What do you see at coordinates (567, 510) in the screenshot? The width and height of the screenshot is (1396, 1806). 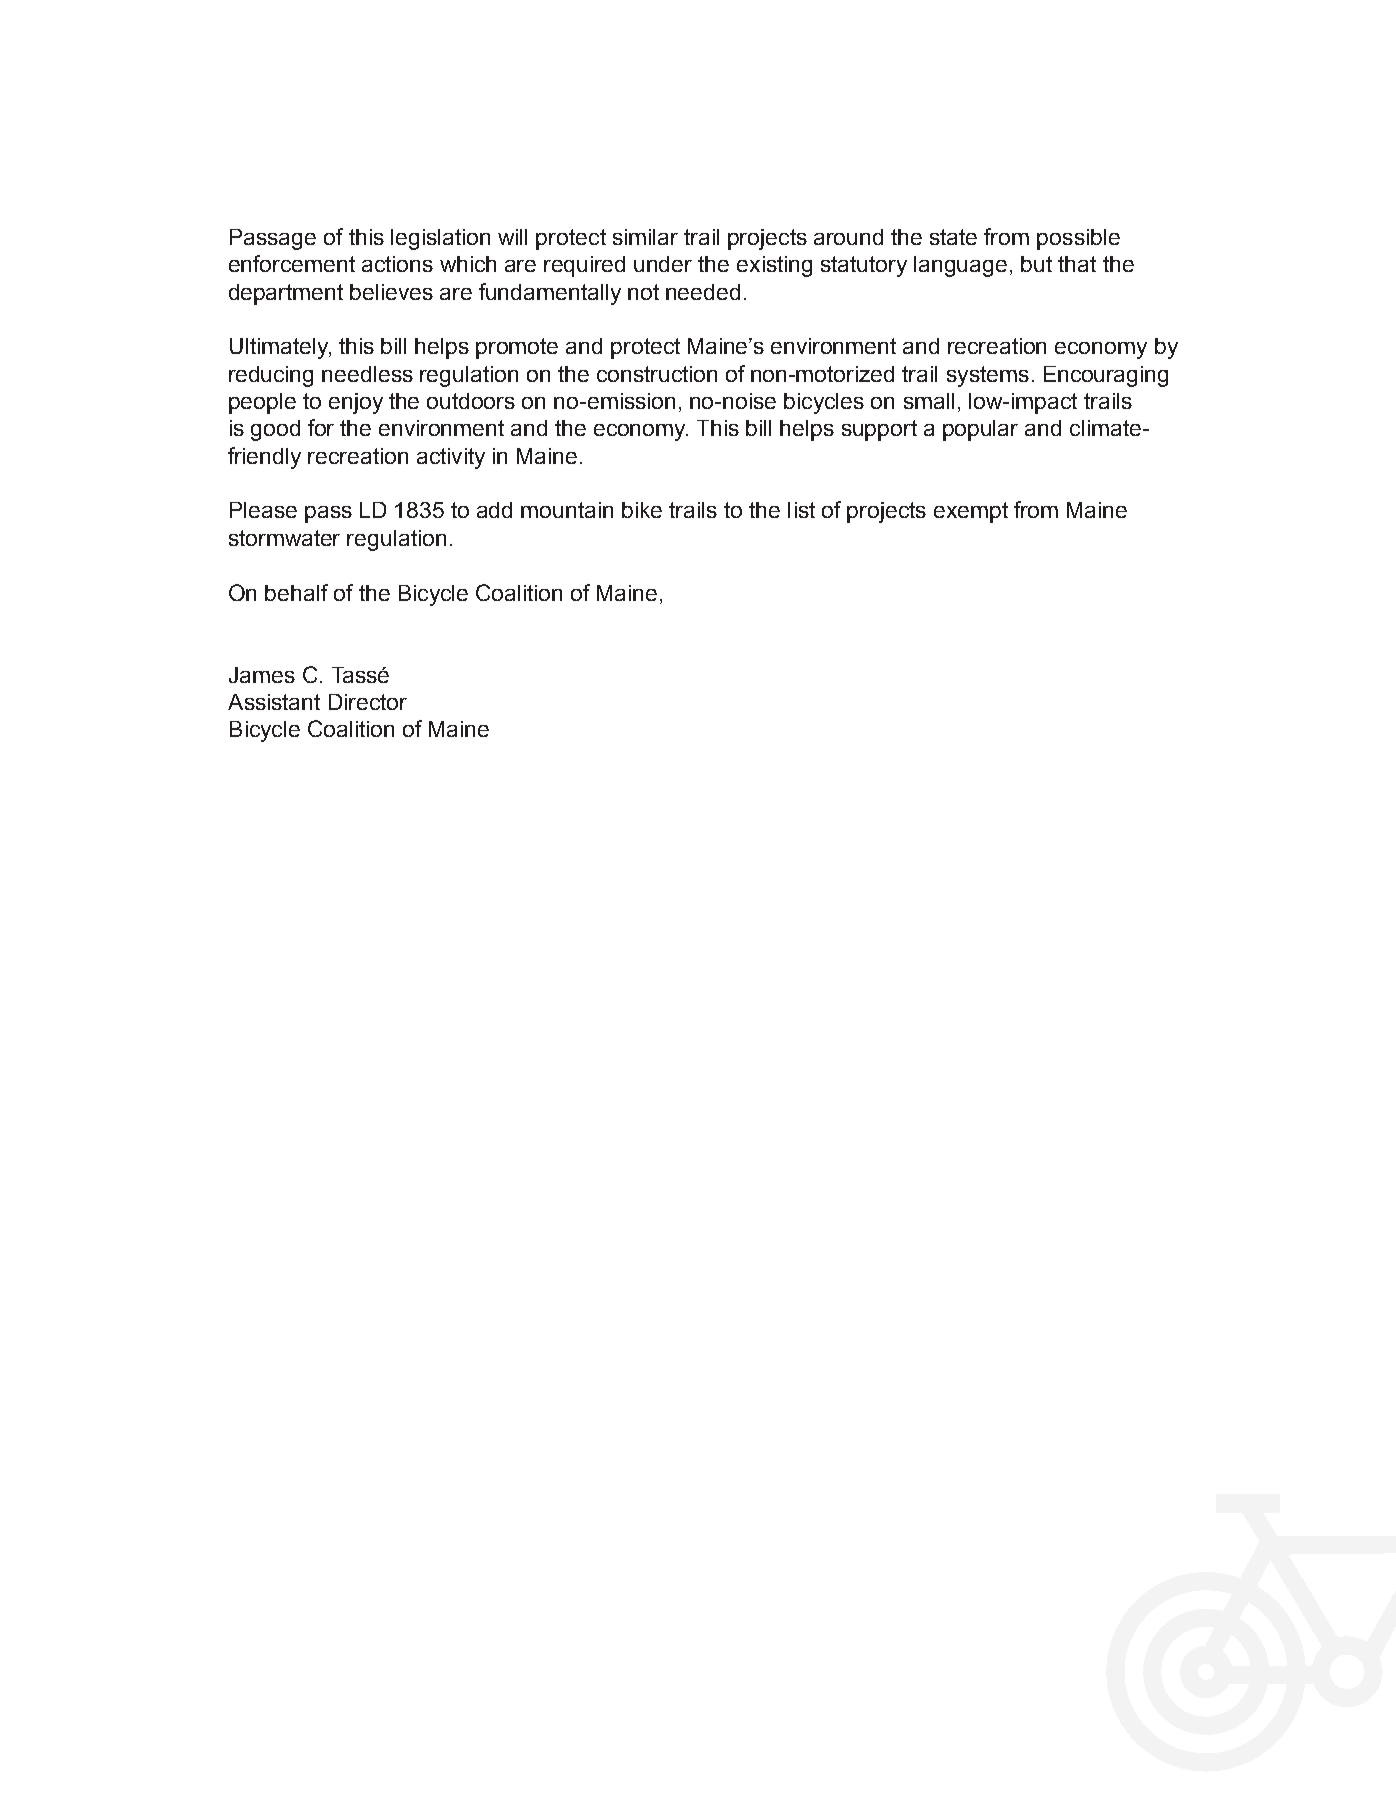 I see `mountain` at bounding box center [567, 510].
